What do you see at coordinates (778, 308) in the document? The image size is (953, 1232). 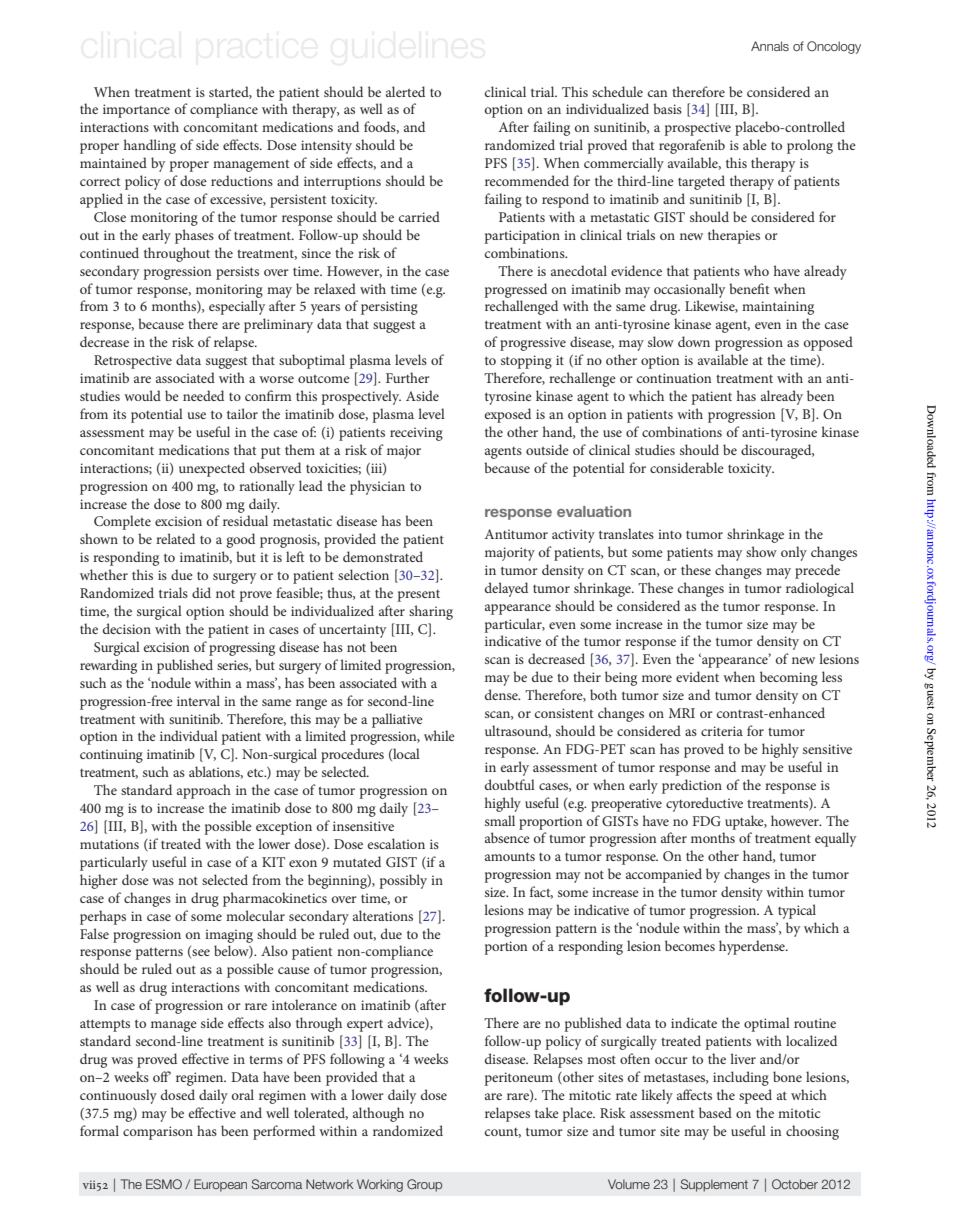 I see `maintaining` at bounding box center [778, 308].
